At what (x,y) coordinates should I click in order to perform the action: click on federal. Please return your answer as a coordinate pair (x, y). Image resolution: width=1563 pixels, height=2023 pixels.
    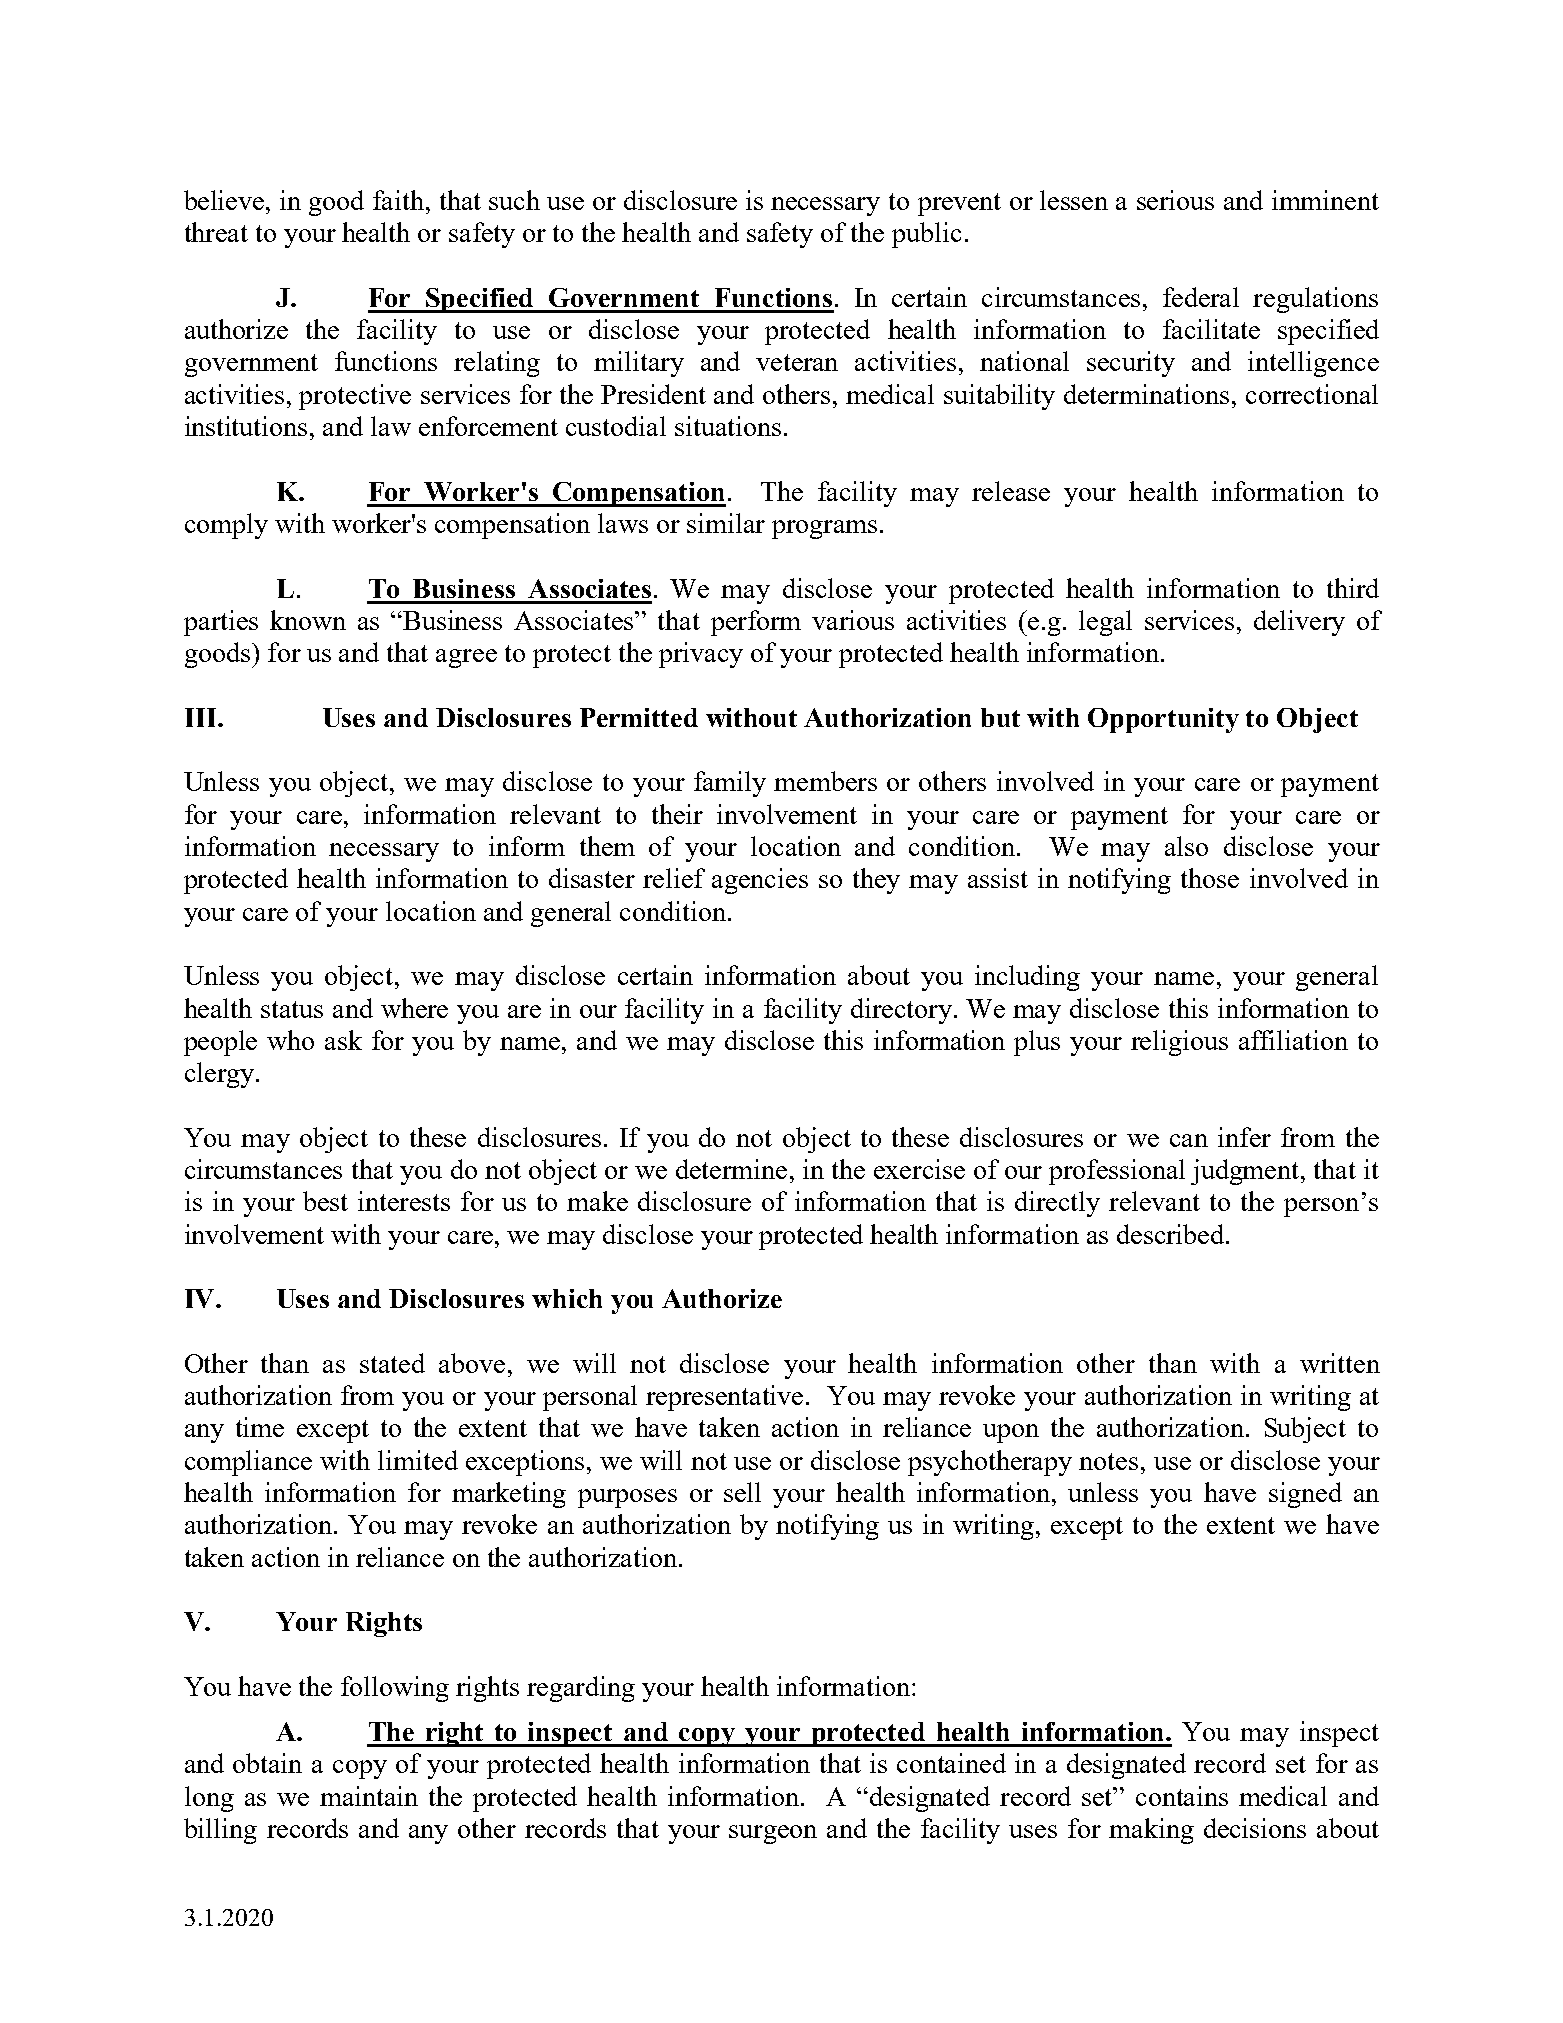
    Looking at the image, I should click on (1201, 297).
